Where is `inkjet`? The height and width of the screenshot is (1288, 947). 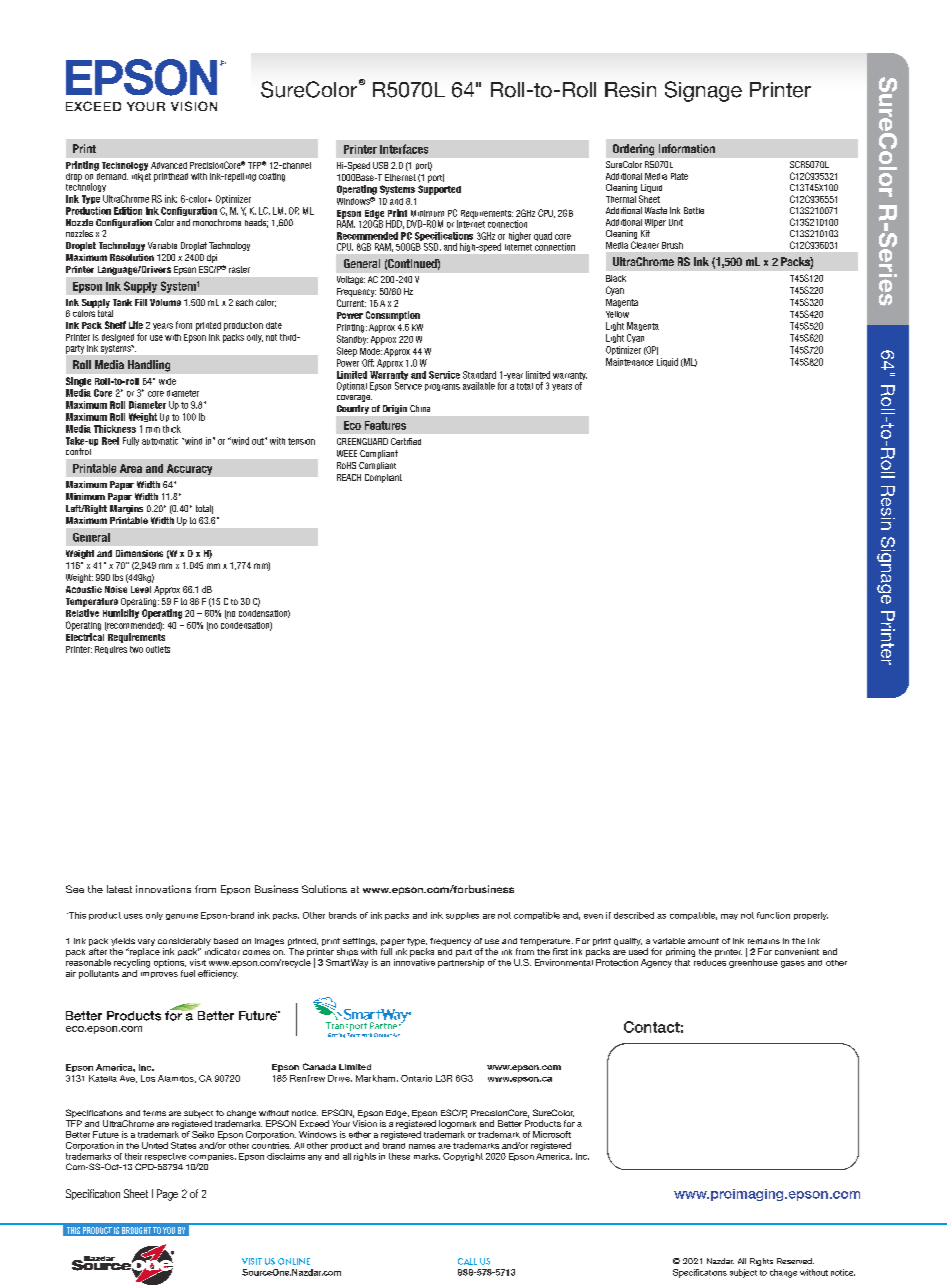 inkjet is located at coordinates (141, 176).
